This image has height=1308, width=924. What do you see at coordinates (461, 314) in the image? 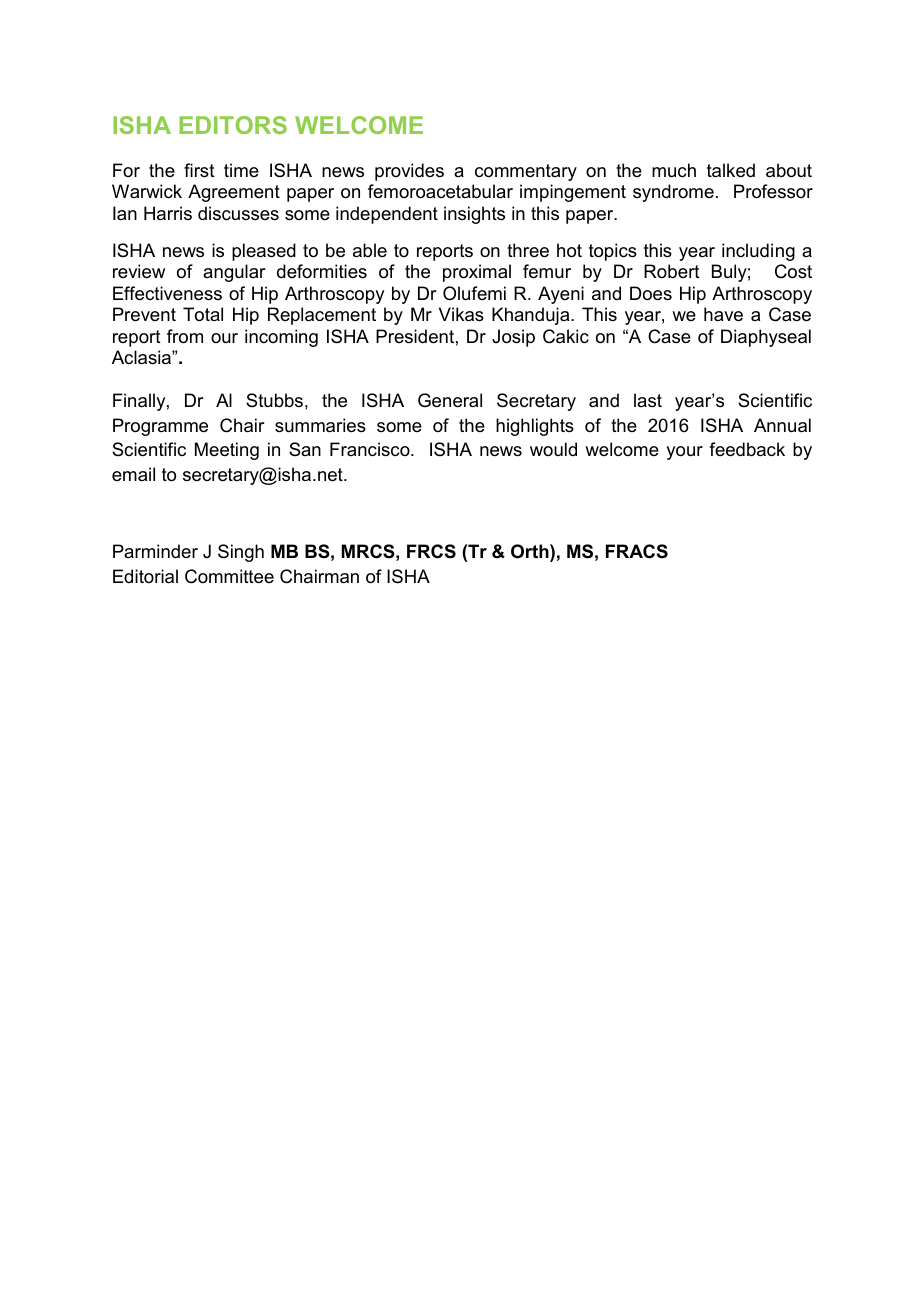
I see `Vikas` at bounding box center [461, 314].
